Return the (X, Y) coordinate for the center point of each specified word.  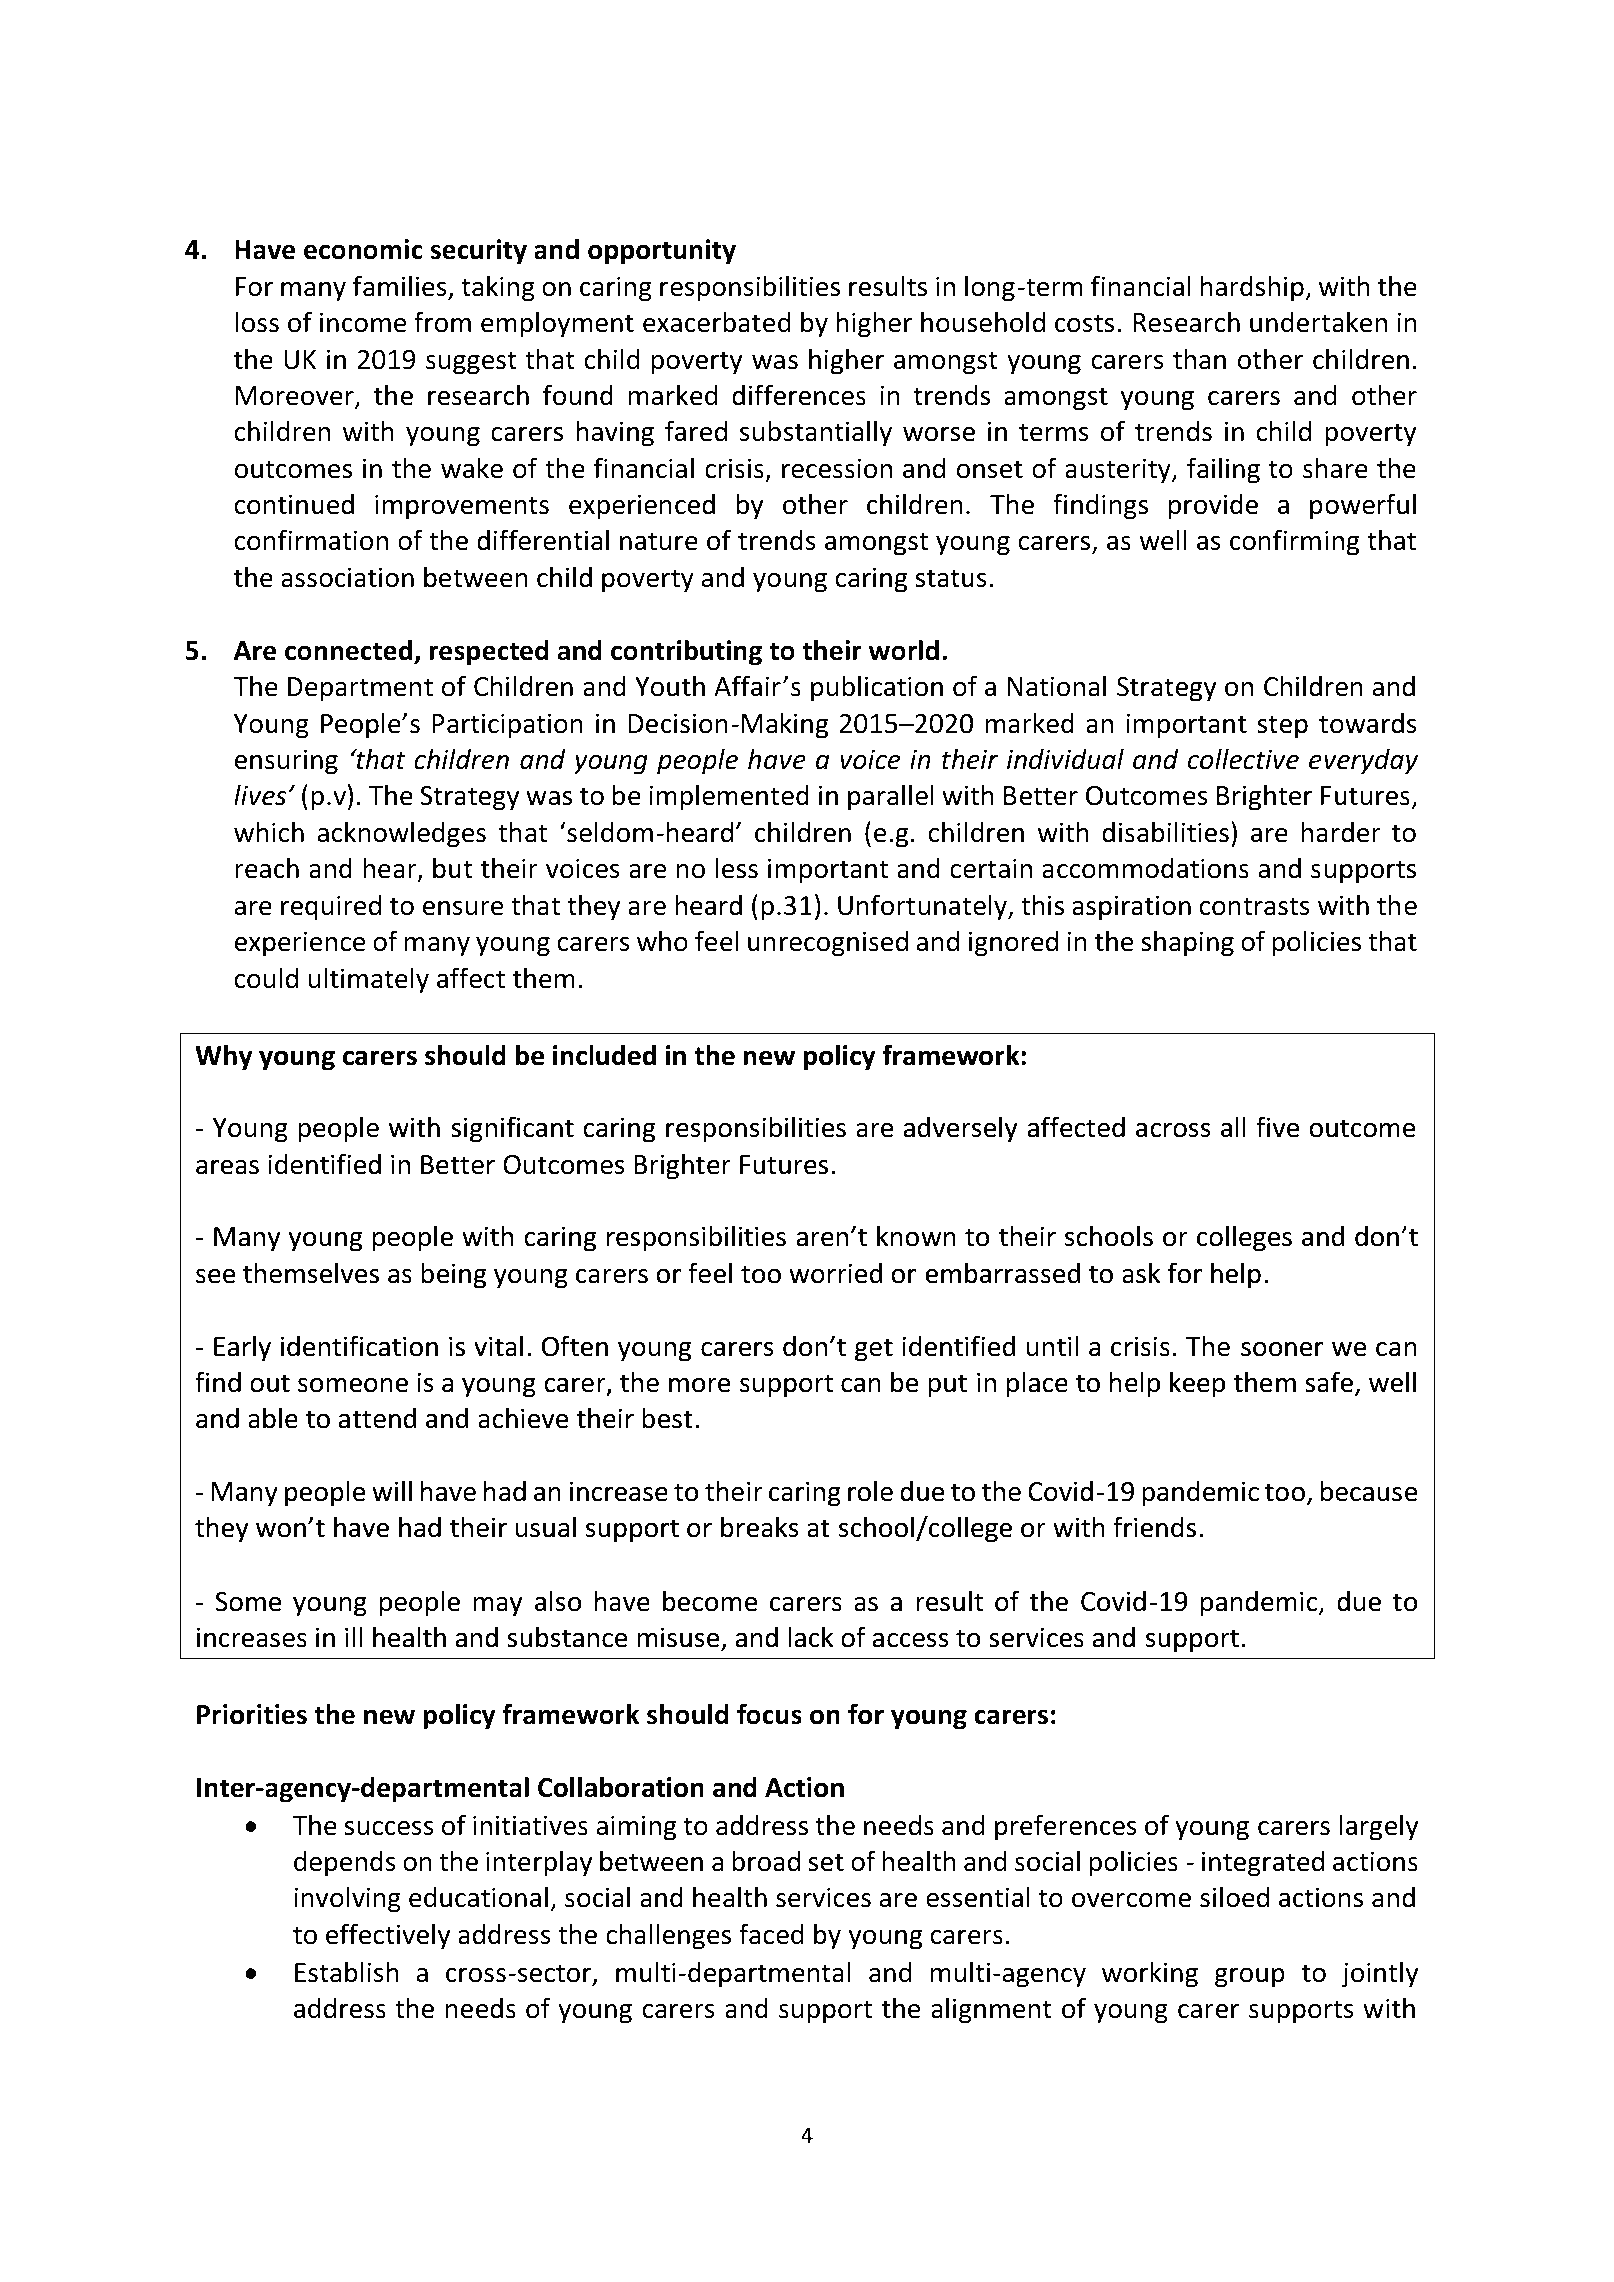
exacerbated (717, 322)
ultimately (369, 980)
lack (810, 1637)
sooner (1282, 1349)
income (363, 322)
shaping (1187, 943)
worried (835, 1273)
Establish (347, 1972)
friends (1154, 1527)
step (1282, 727)
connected (348, 650)
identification (359, 1346)
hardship (1252, 288)
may (497, 1607)
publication (877, 688)
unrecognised (828, 943)
